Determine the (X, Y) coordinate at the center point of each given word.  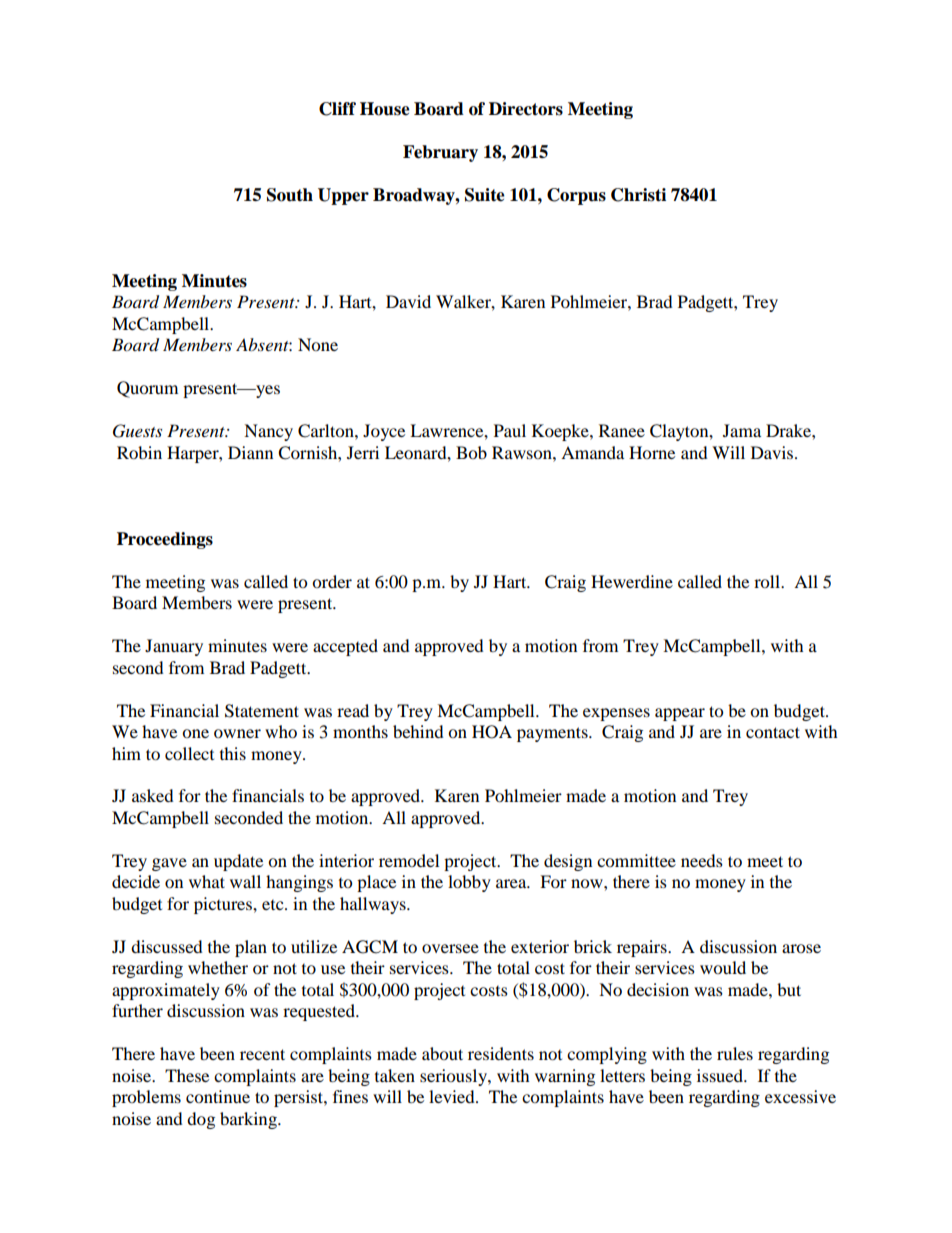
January (174, 647)
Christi (638, 195)
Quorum (147, 389)
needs (702, 860)
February (440, 153)
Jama (742, 430)
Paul (510, 430)
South (290, 195)
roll (768, 581)
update (238, 862)
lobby (469, 883)
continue (218, 1096)
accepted (345, 647)
